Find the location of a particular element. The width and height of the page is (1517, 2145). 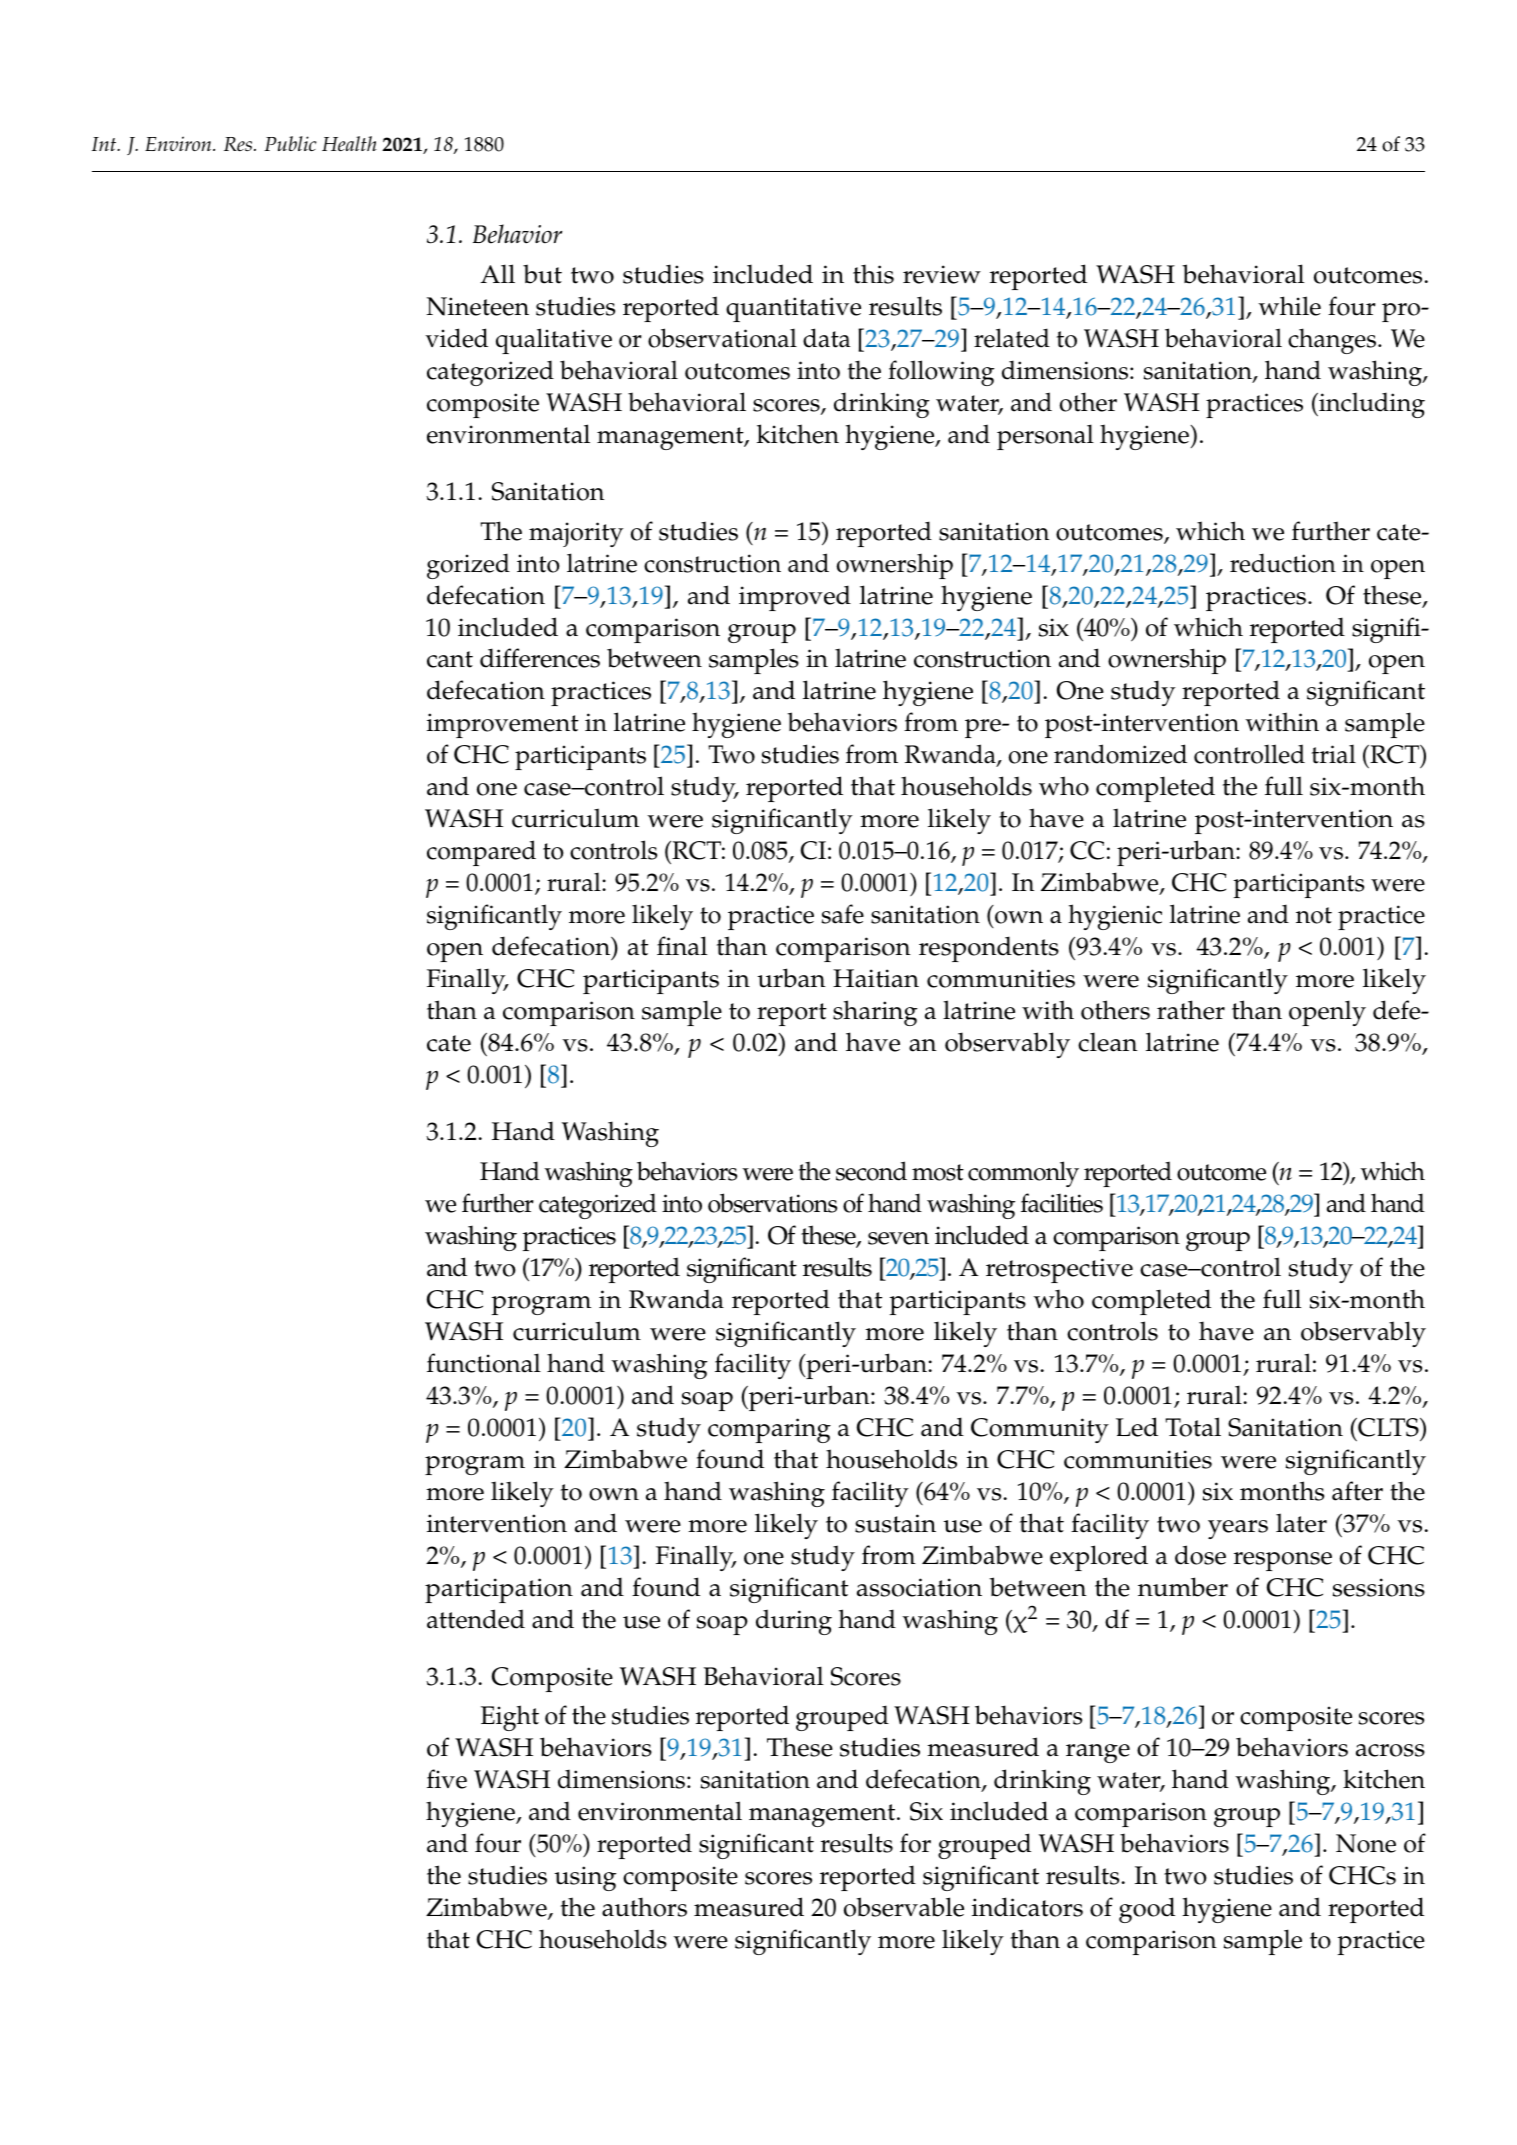

improved is located at coordinates (795, 598).
